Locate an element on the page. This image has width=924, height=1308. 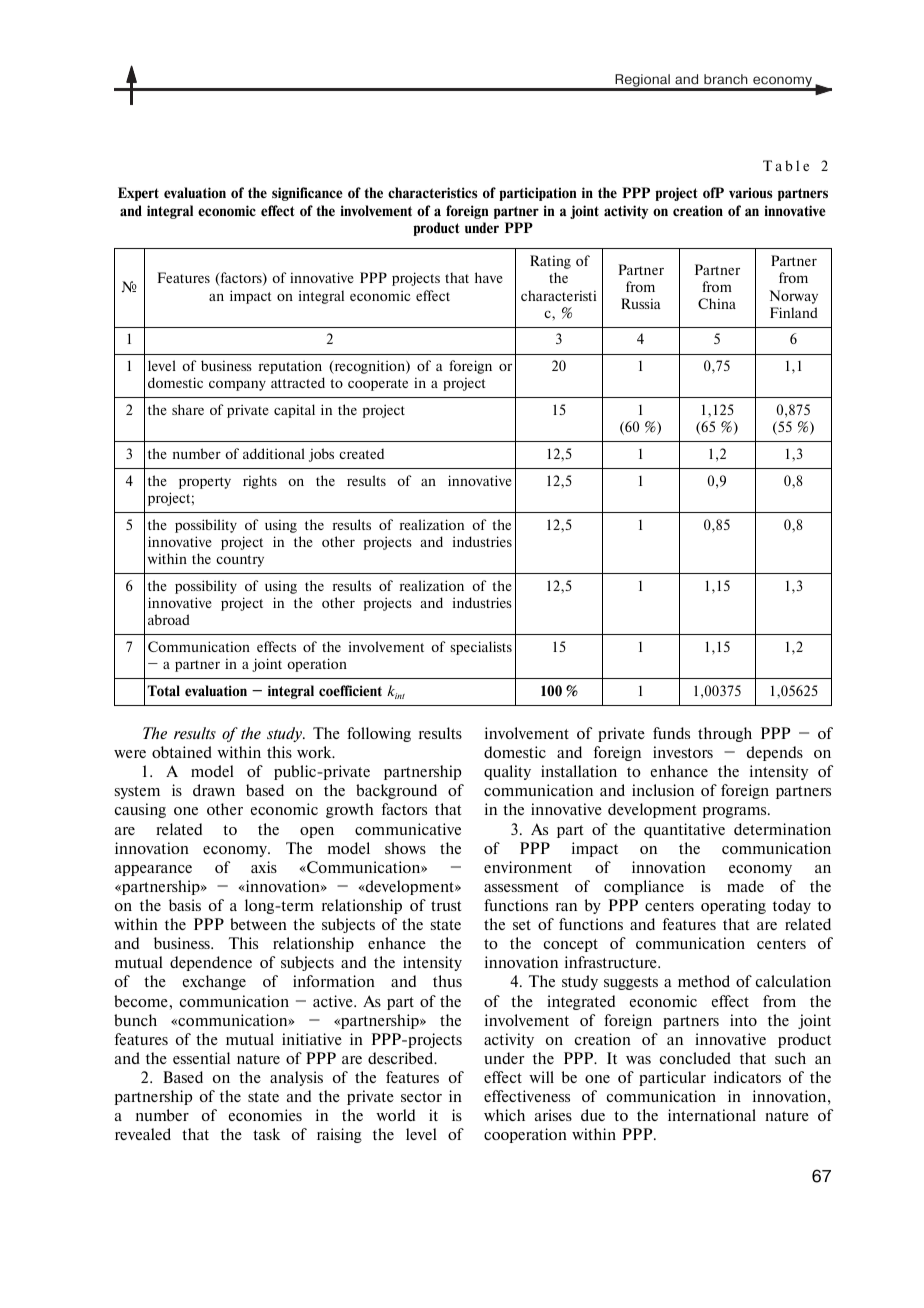
significance is located at coordinates (307, 194).
